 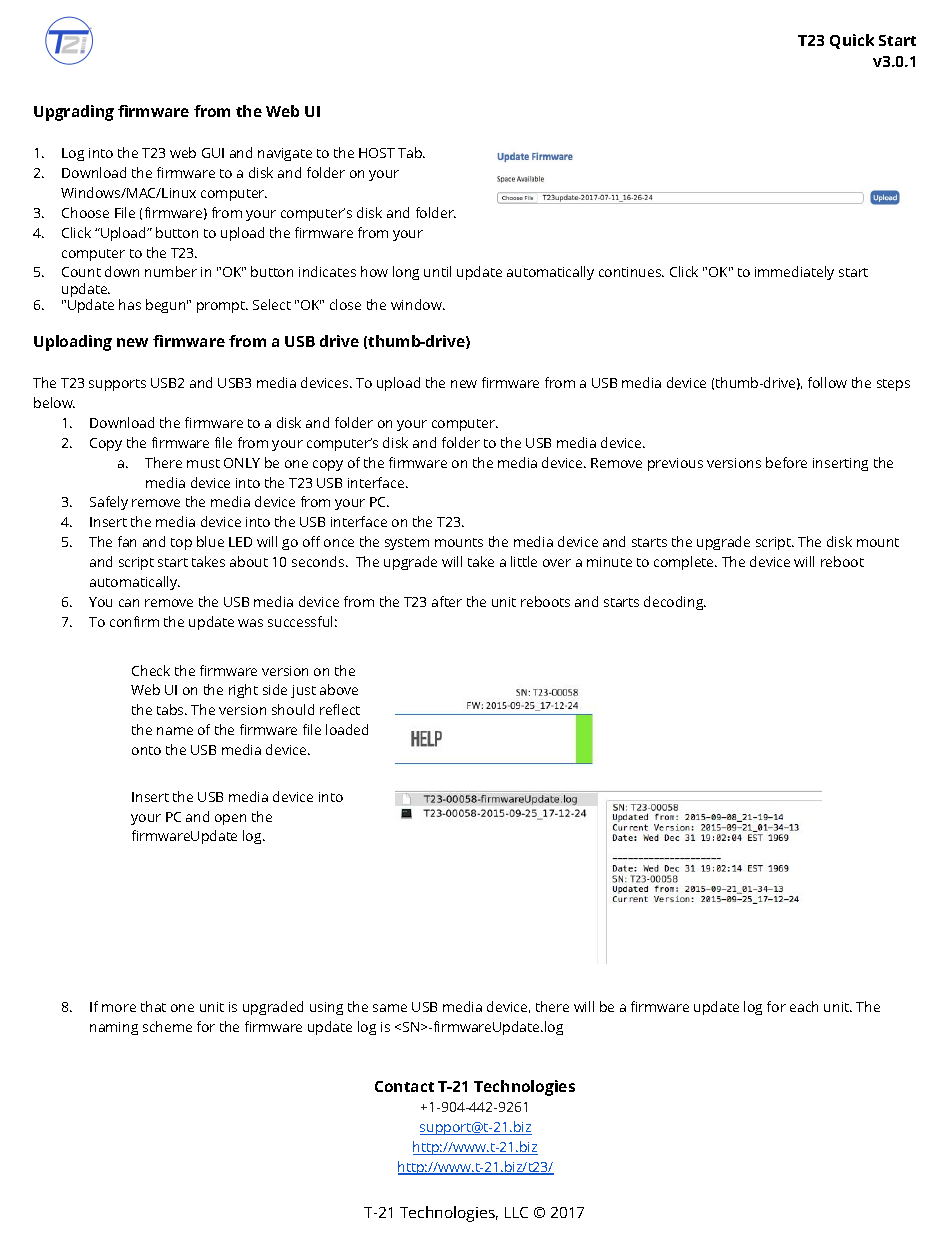 What do you see at coordinates (804, 1006) in the screenshot?
I see `each` at bounding box center [804, 1006].
